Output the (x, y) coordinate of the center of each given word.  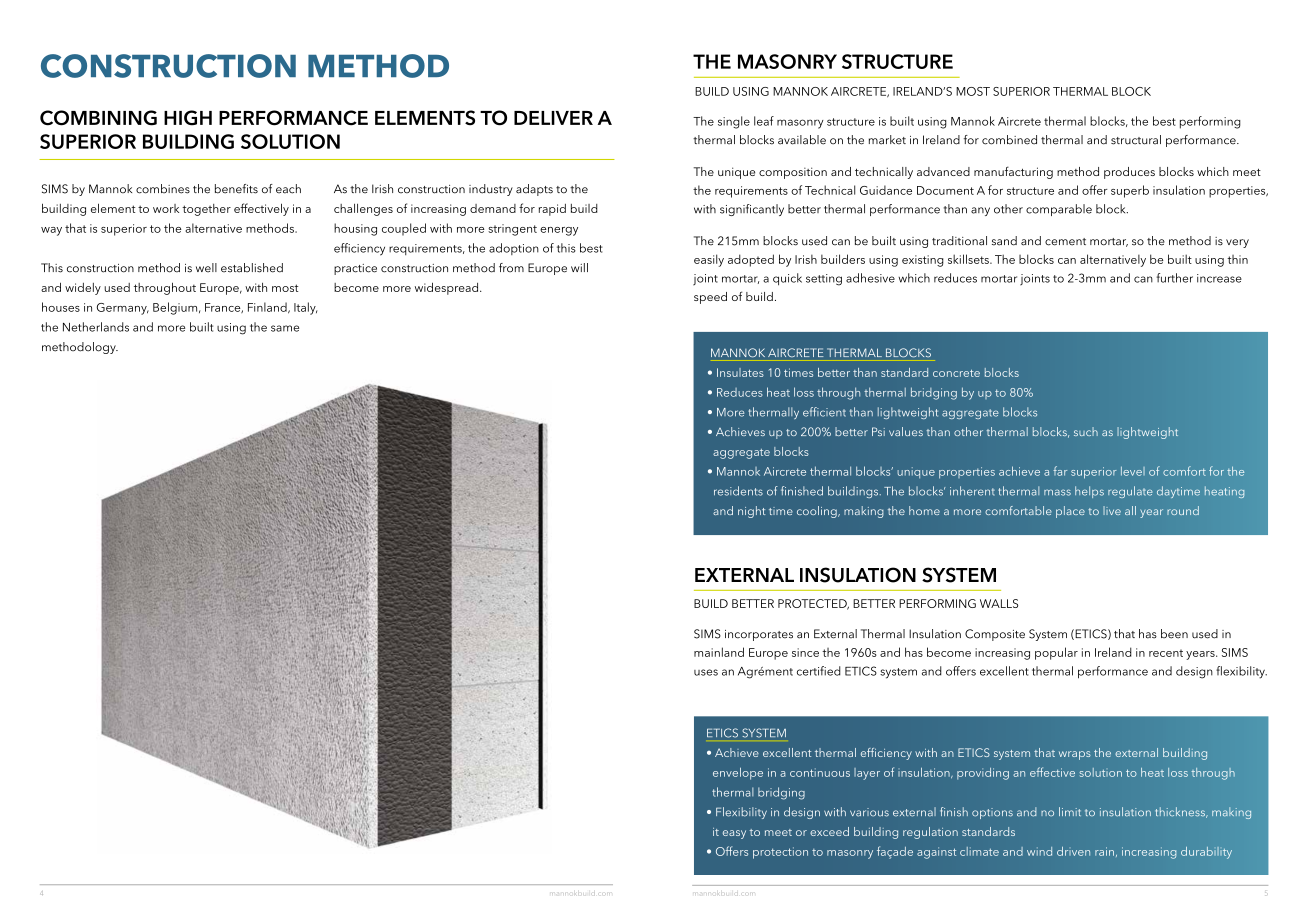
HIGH (188, 118)
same (285, 328)
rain (1104, 851)
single (734, 122)
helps (1089, 492)
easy (734, 834)
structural (1136, 140)
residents (738, 491)
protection (780, 853)
